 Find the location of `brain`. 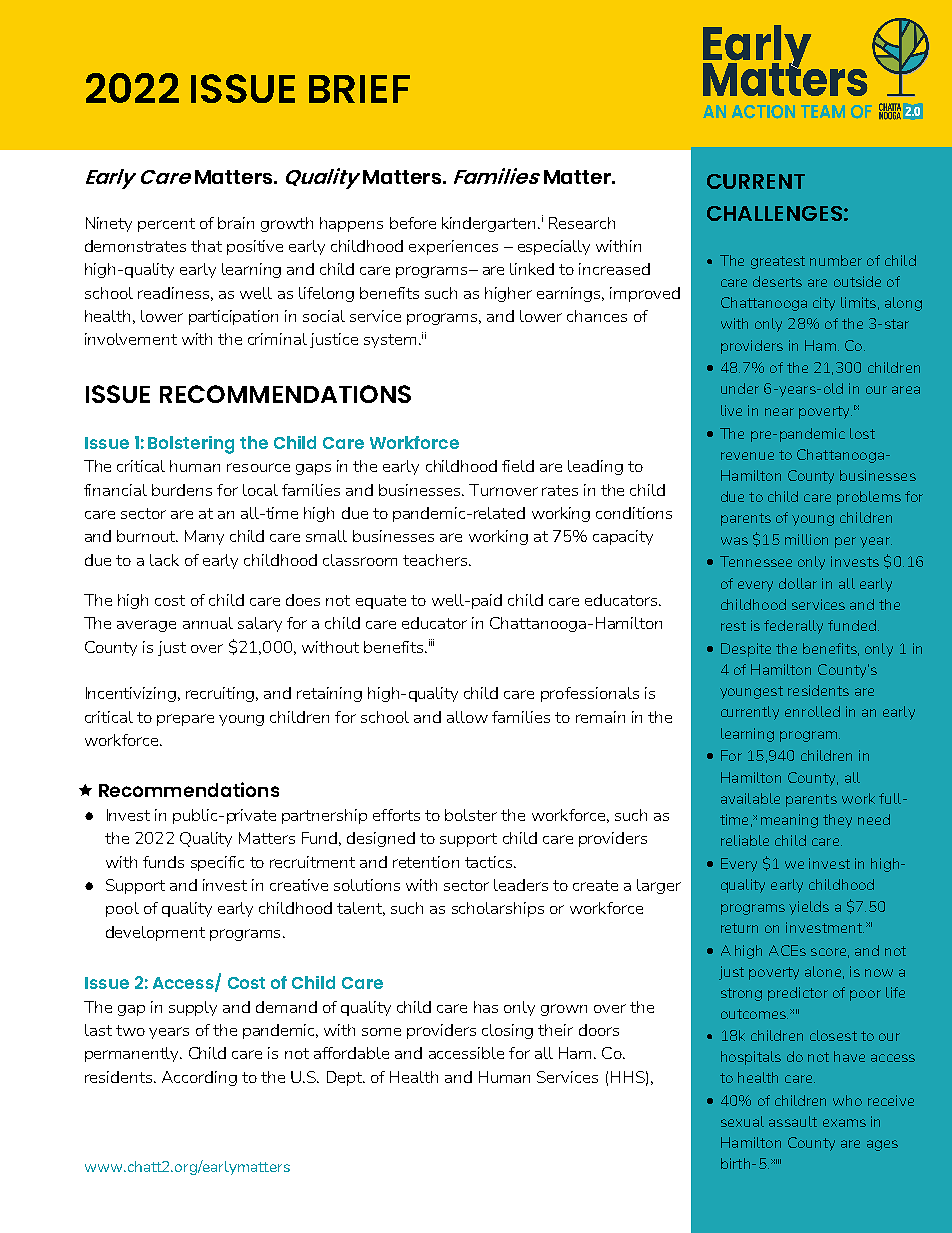

brain is located at coordinates (236, 223).
